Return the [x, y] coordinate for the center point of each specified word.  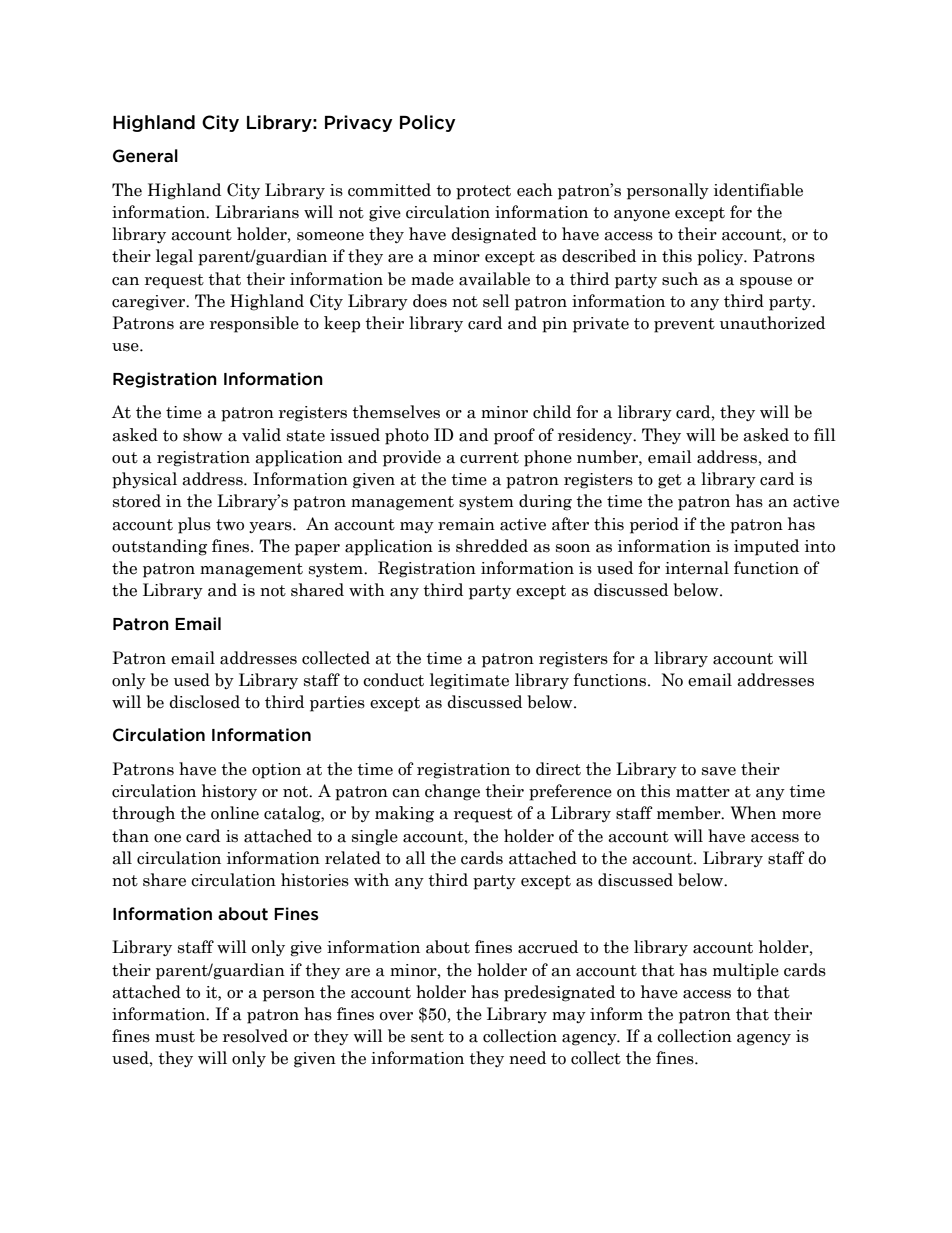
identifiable [758, 190]
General [145, 156]
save [719, 771]
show [203, 435]
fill [825, 434]
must [175, 1037]
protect [483, 192]
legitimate [469, 681]
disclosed [204, 702]
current [489, 458]
